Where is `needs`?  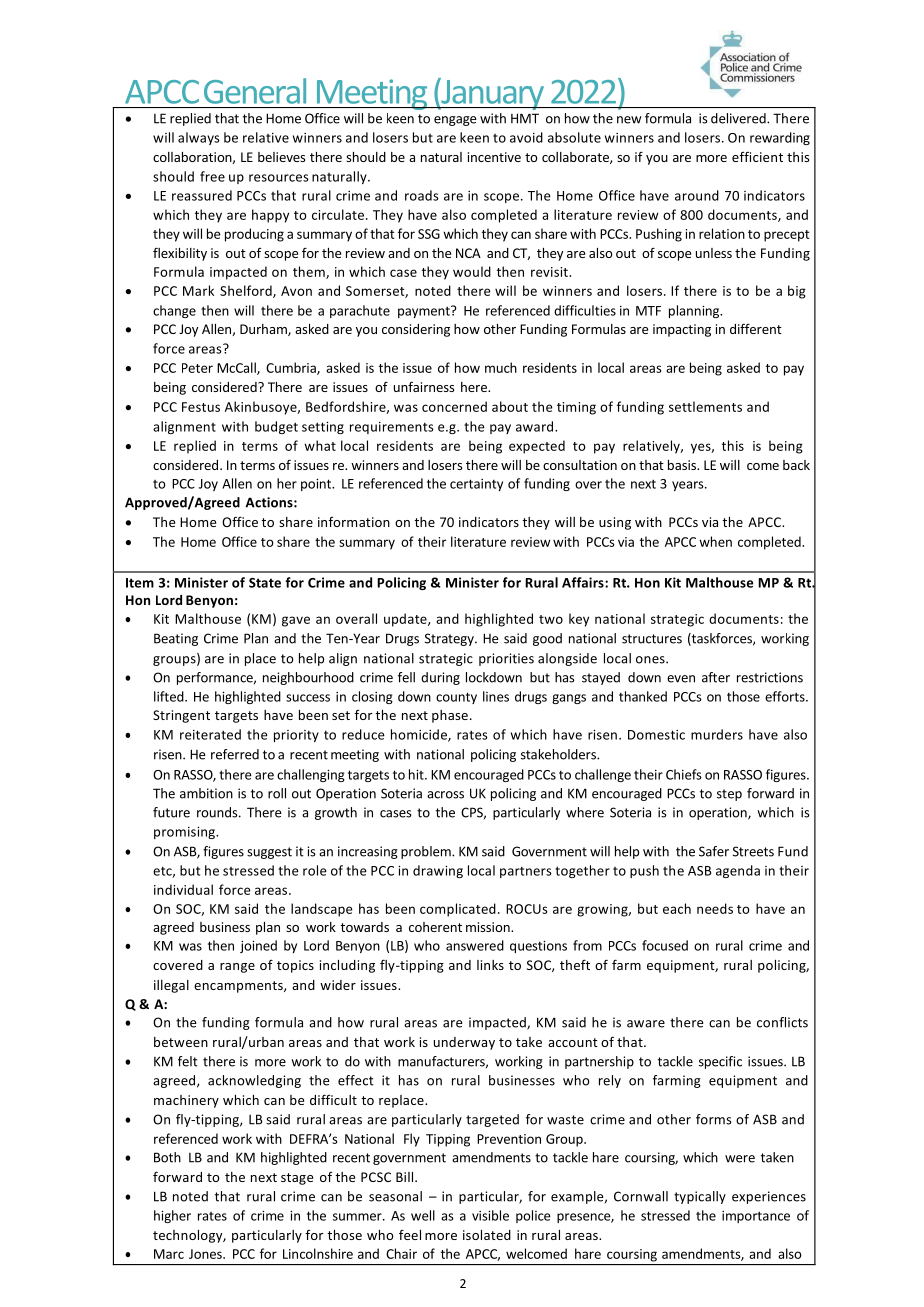 needs is located at coordinates (715, 908).
